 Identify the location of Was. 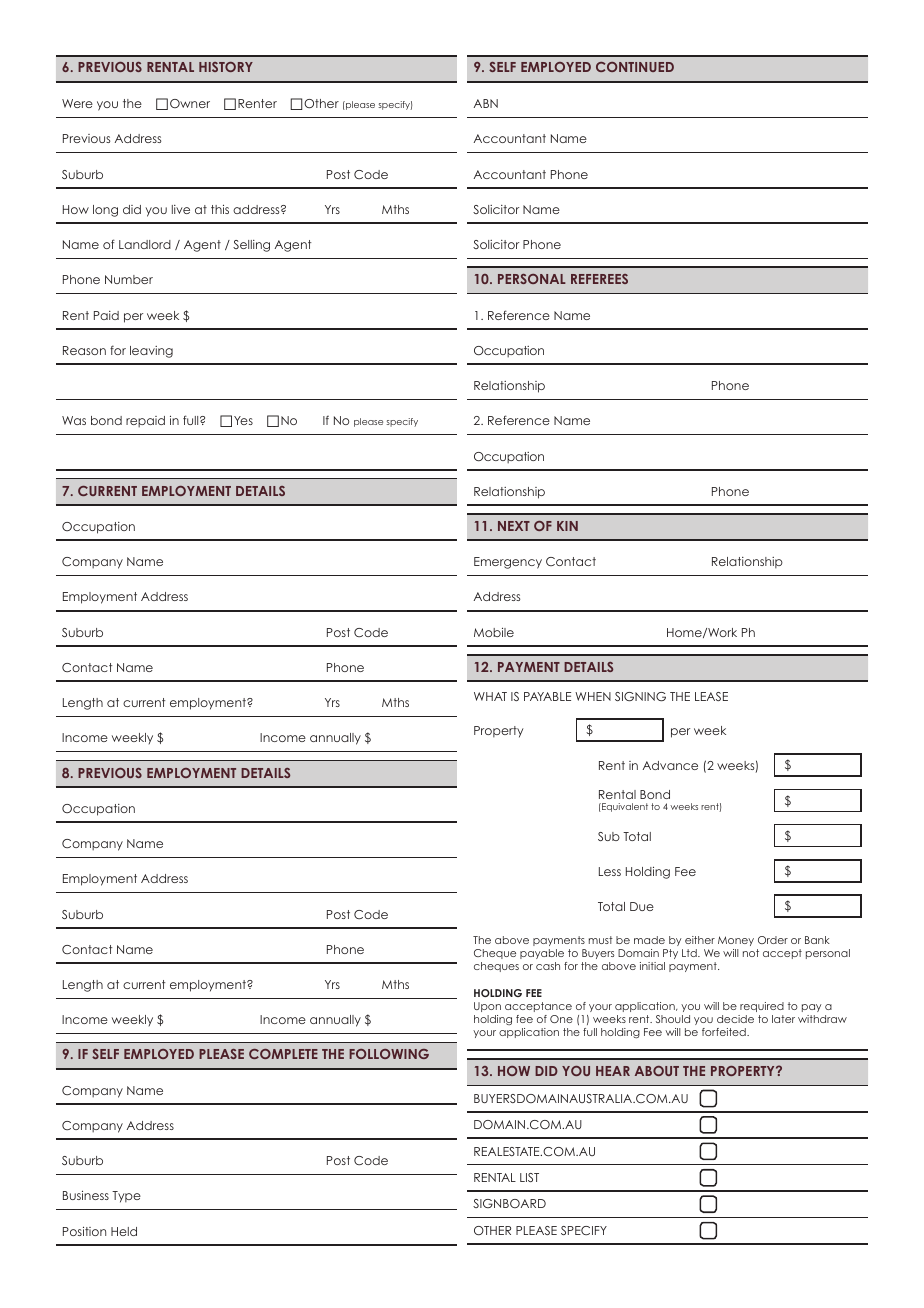
(74, 420).
